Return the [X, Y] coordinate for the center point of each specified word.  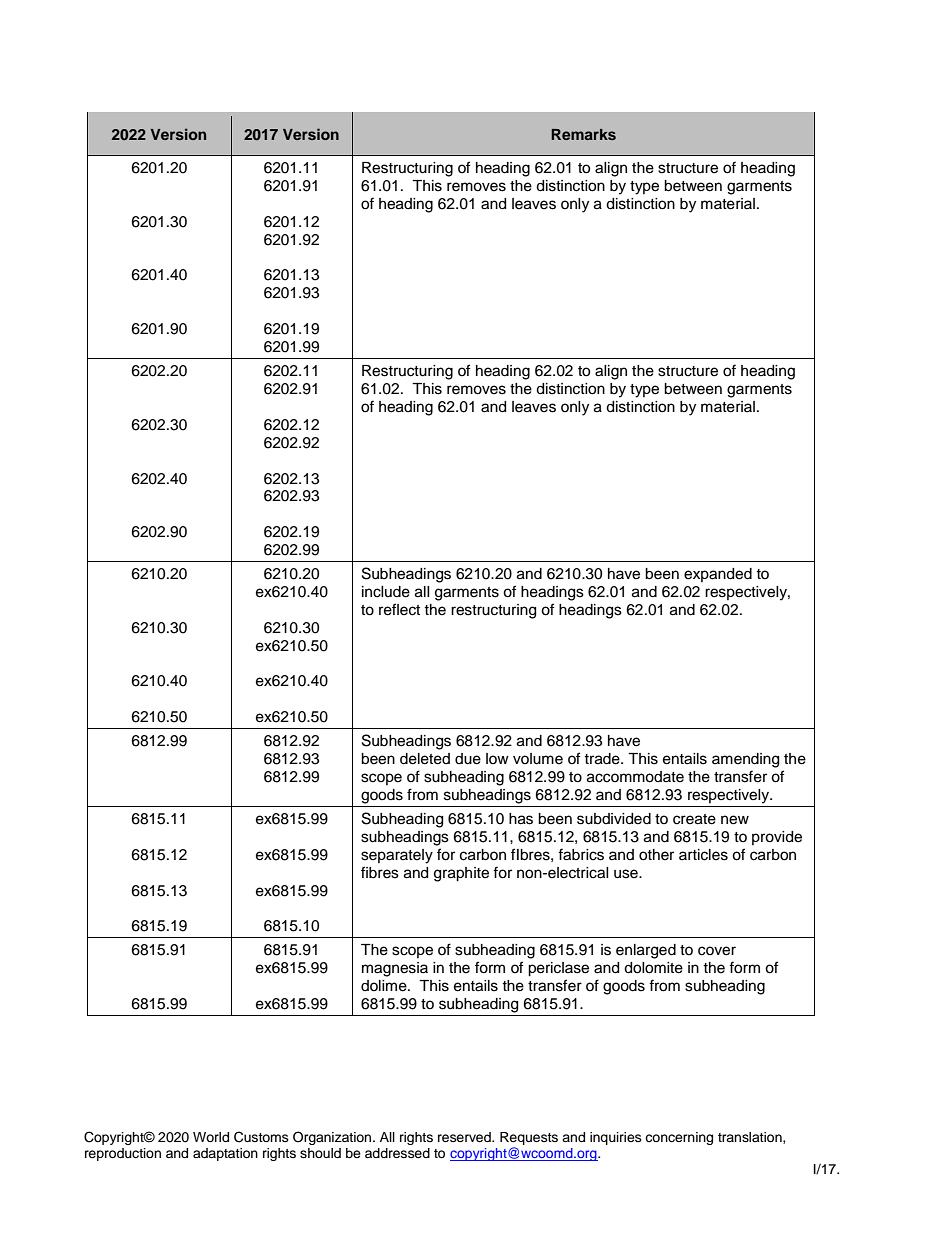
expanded [718, 575]
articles [703, 855]
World [211, 1137]
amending [745, 760]
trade [603, 759]
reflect [399, 609]
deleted [425, 759]
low [497, 758]
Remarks [583, 134]
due [468, 759]
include [386, 592]
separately [397, 856]
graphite [461, 874]
